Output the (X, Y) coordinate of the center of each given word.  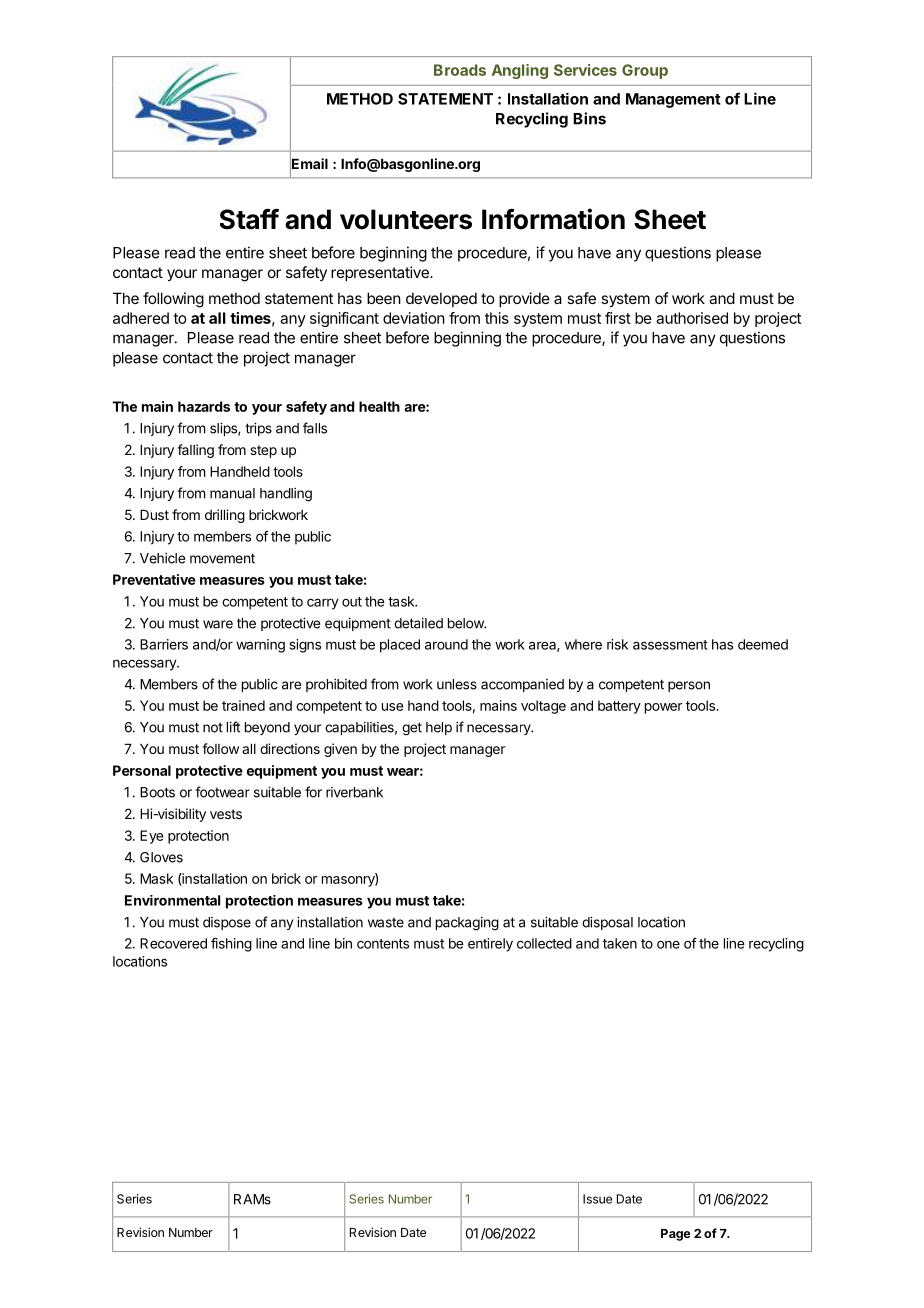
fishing (231, 945)
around (446, 644)
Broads (460, 70)
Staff (249, 219)
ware (218, 624)
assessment (670, 645)
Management (673, 100)
